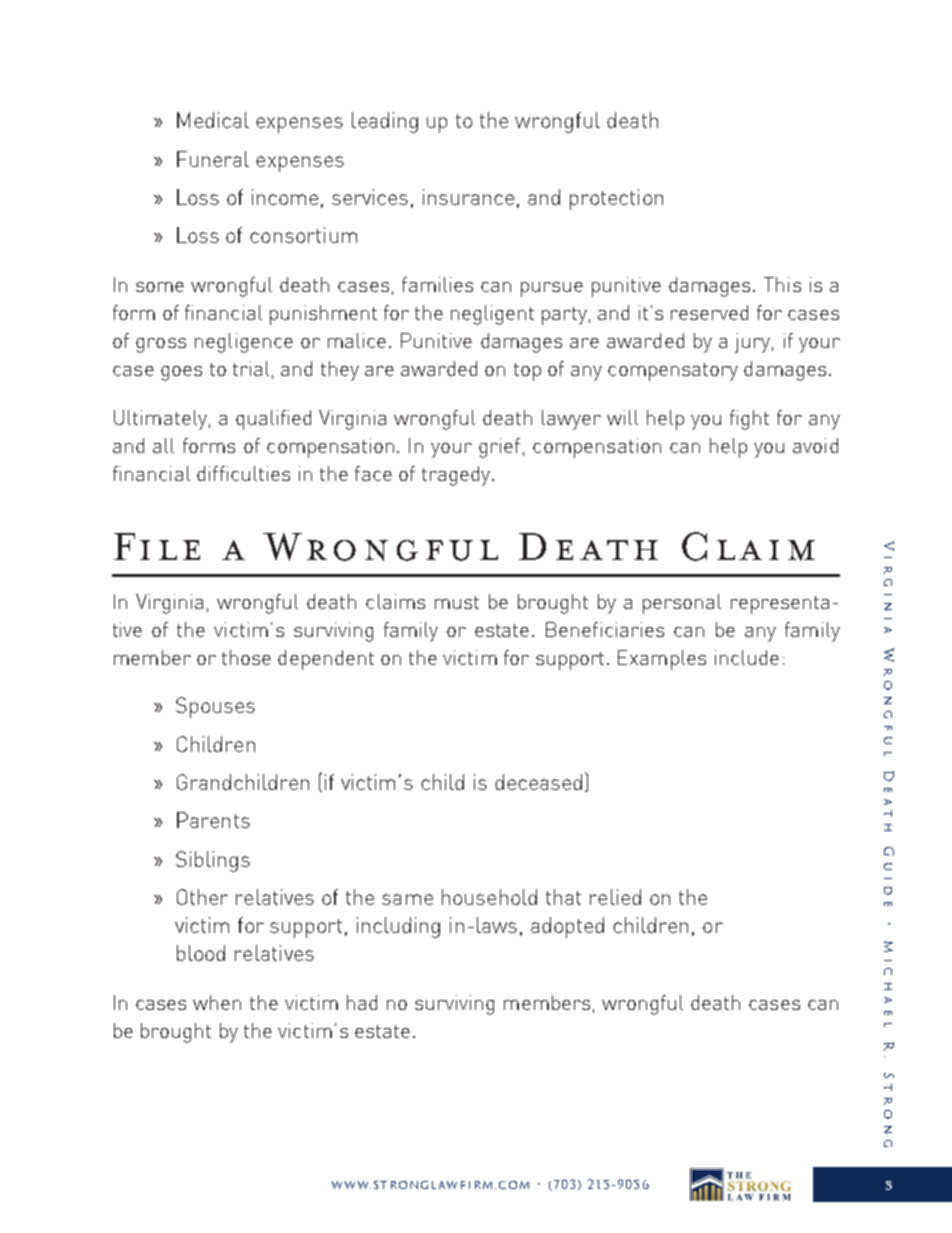 The width and height of the screenshot is (952, 1233). Describe the element at coordinates (527, 372) in the screenshot. I see `top` at that location.
